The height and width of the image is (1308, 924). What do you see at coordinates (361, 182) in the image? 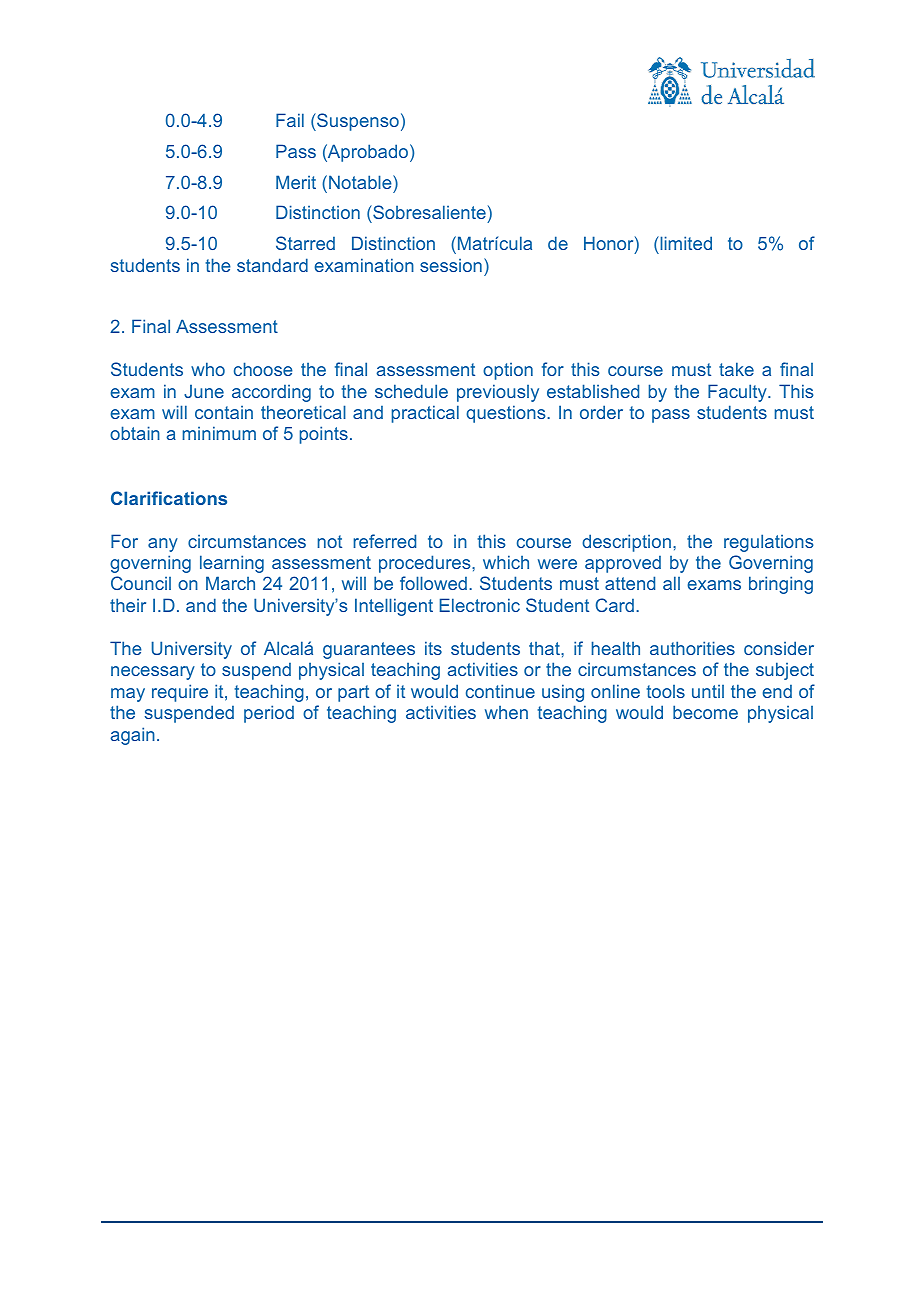
I see `Notable` at bounding box center [361, 182].
